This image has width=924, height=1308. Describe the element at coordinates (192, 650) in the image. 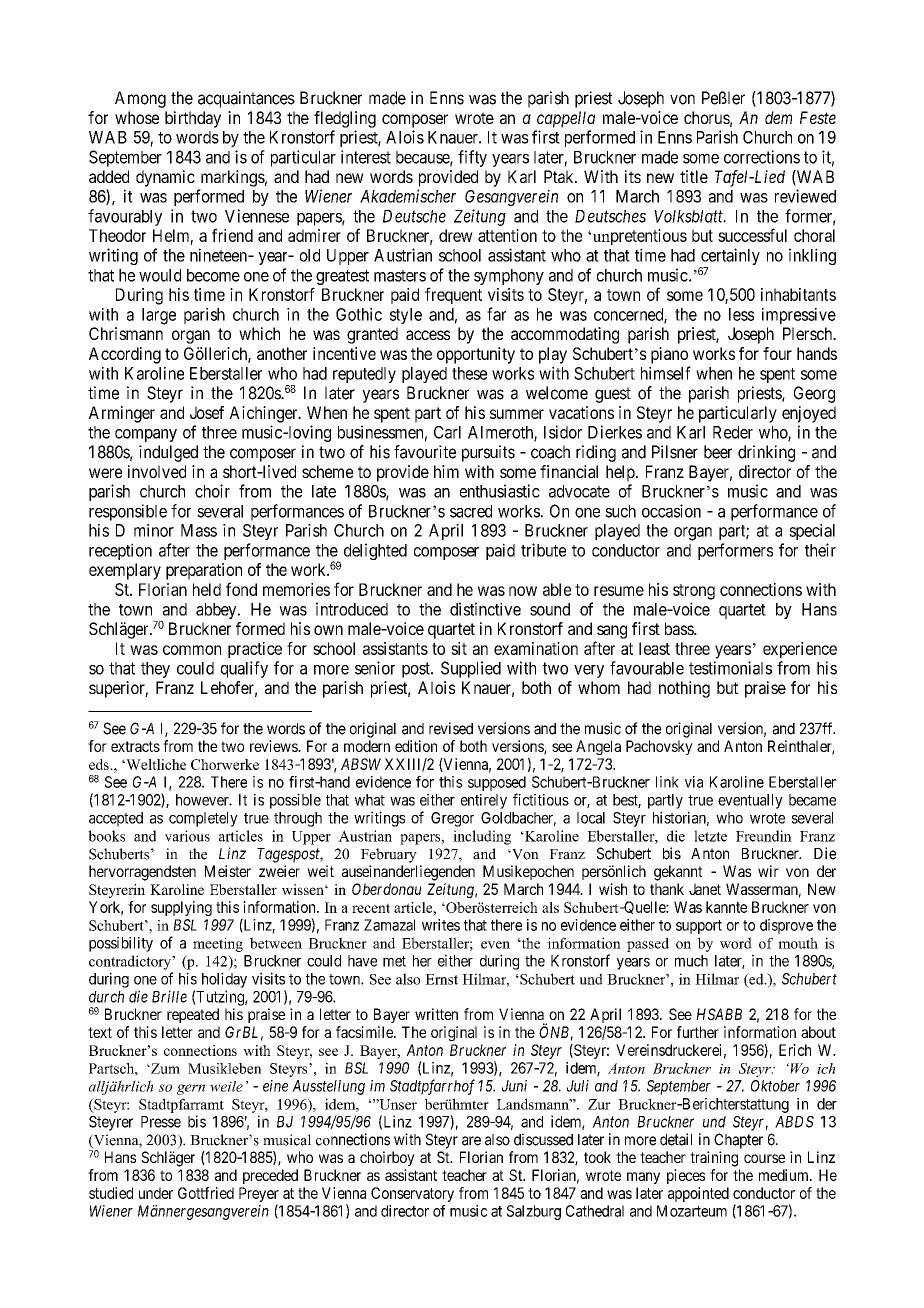

I see `common` at that location.
